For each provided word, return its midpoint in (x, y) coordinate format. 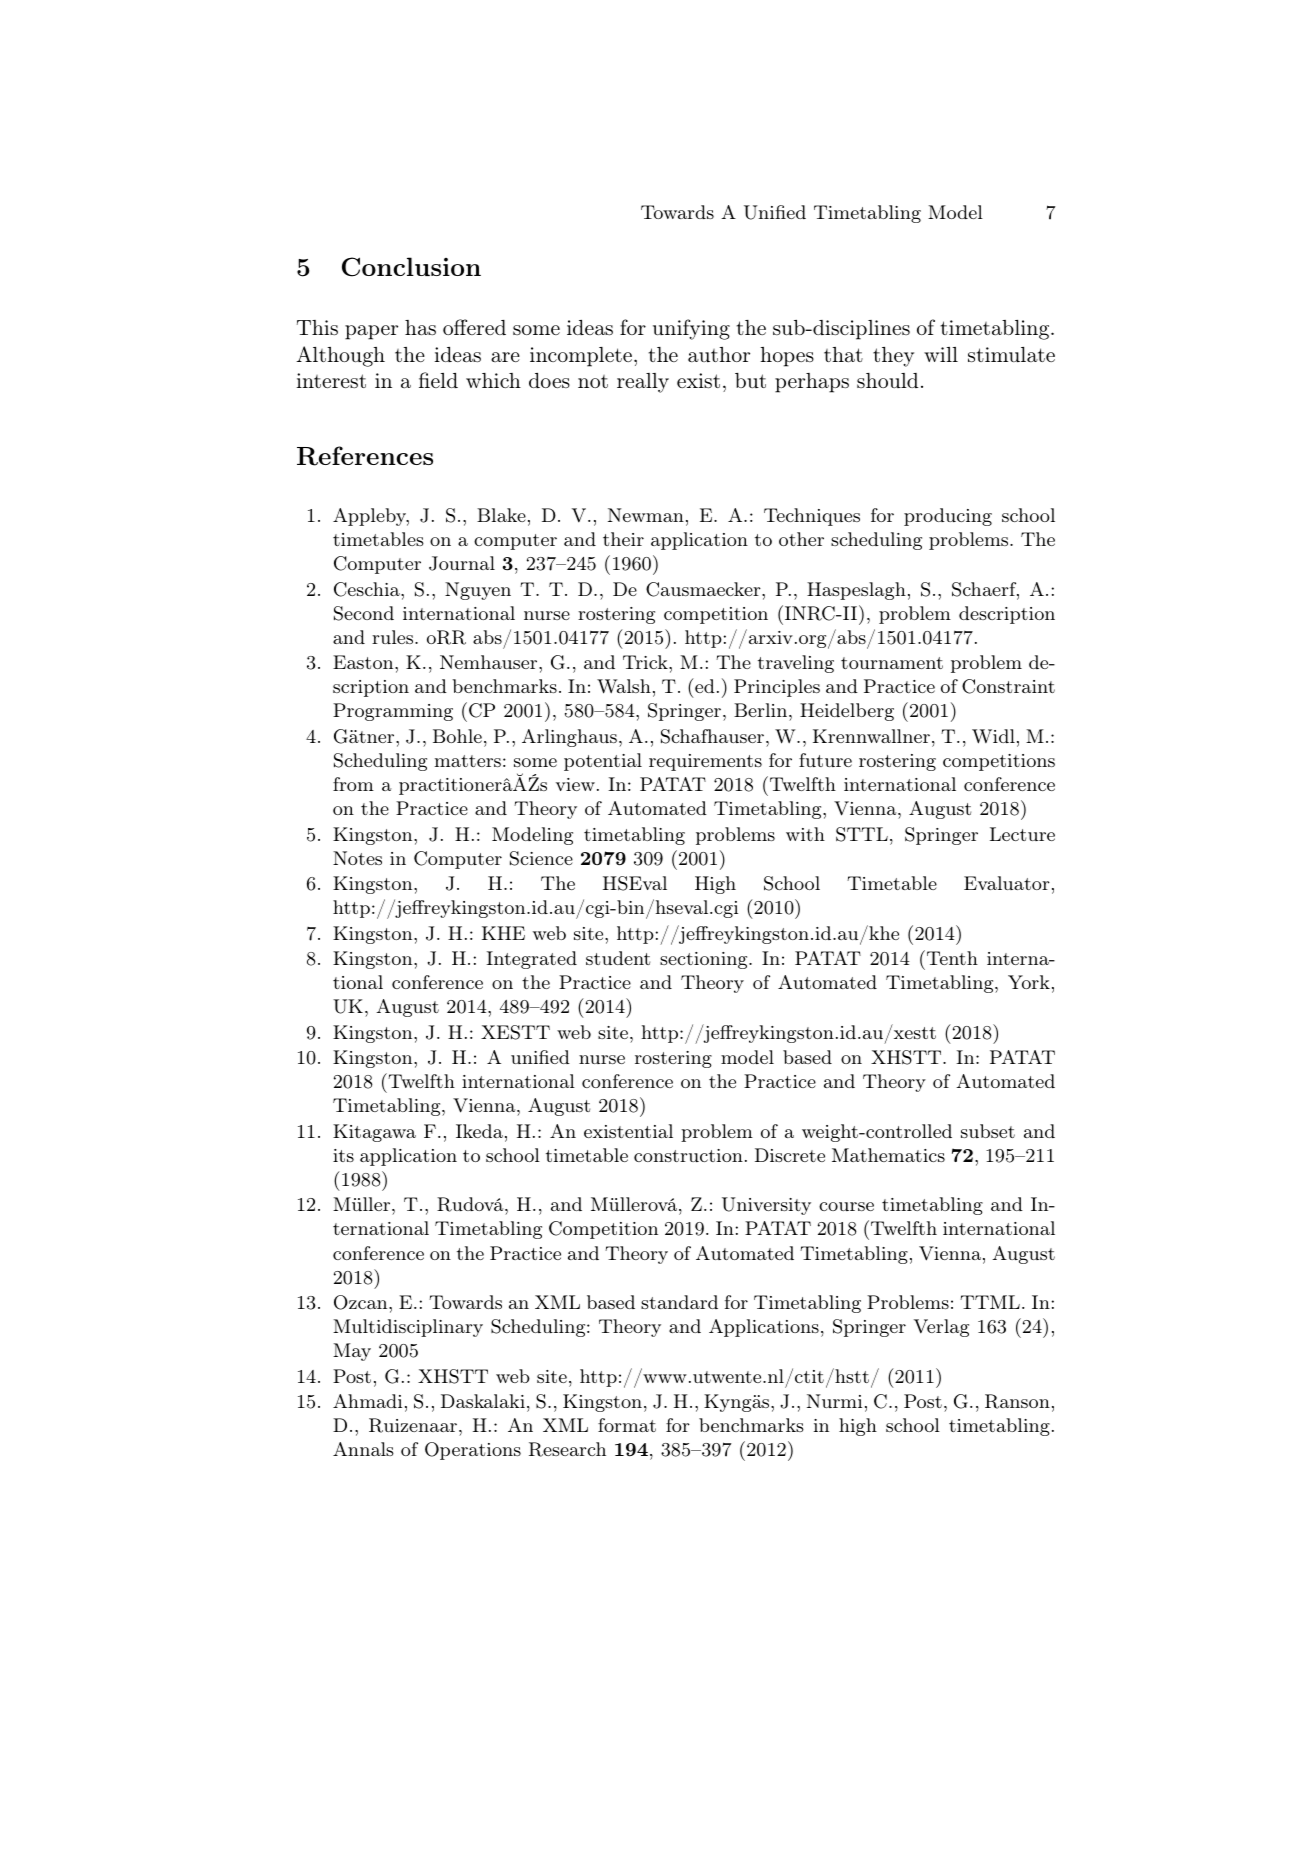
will (941, 354)
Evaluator (1007, 883)
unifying (691, 329)
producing (948, 517)
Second (364, 613)
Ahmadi (367, 1401)
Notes (357, 858)
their (623, 539)
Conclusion (411, 267)
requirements (705, 762)
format (627, 1425)
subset (988, 1131)
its (343, 1155)
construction (688, 1155)
